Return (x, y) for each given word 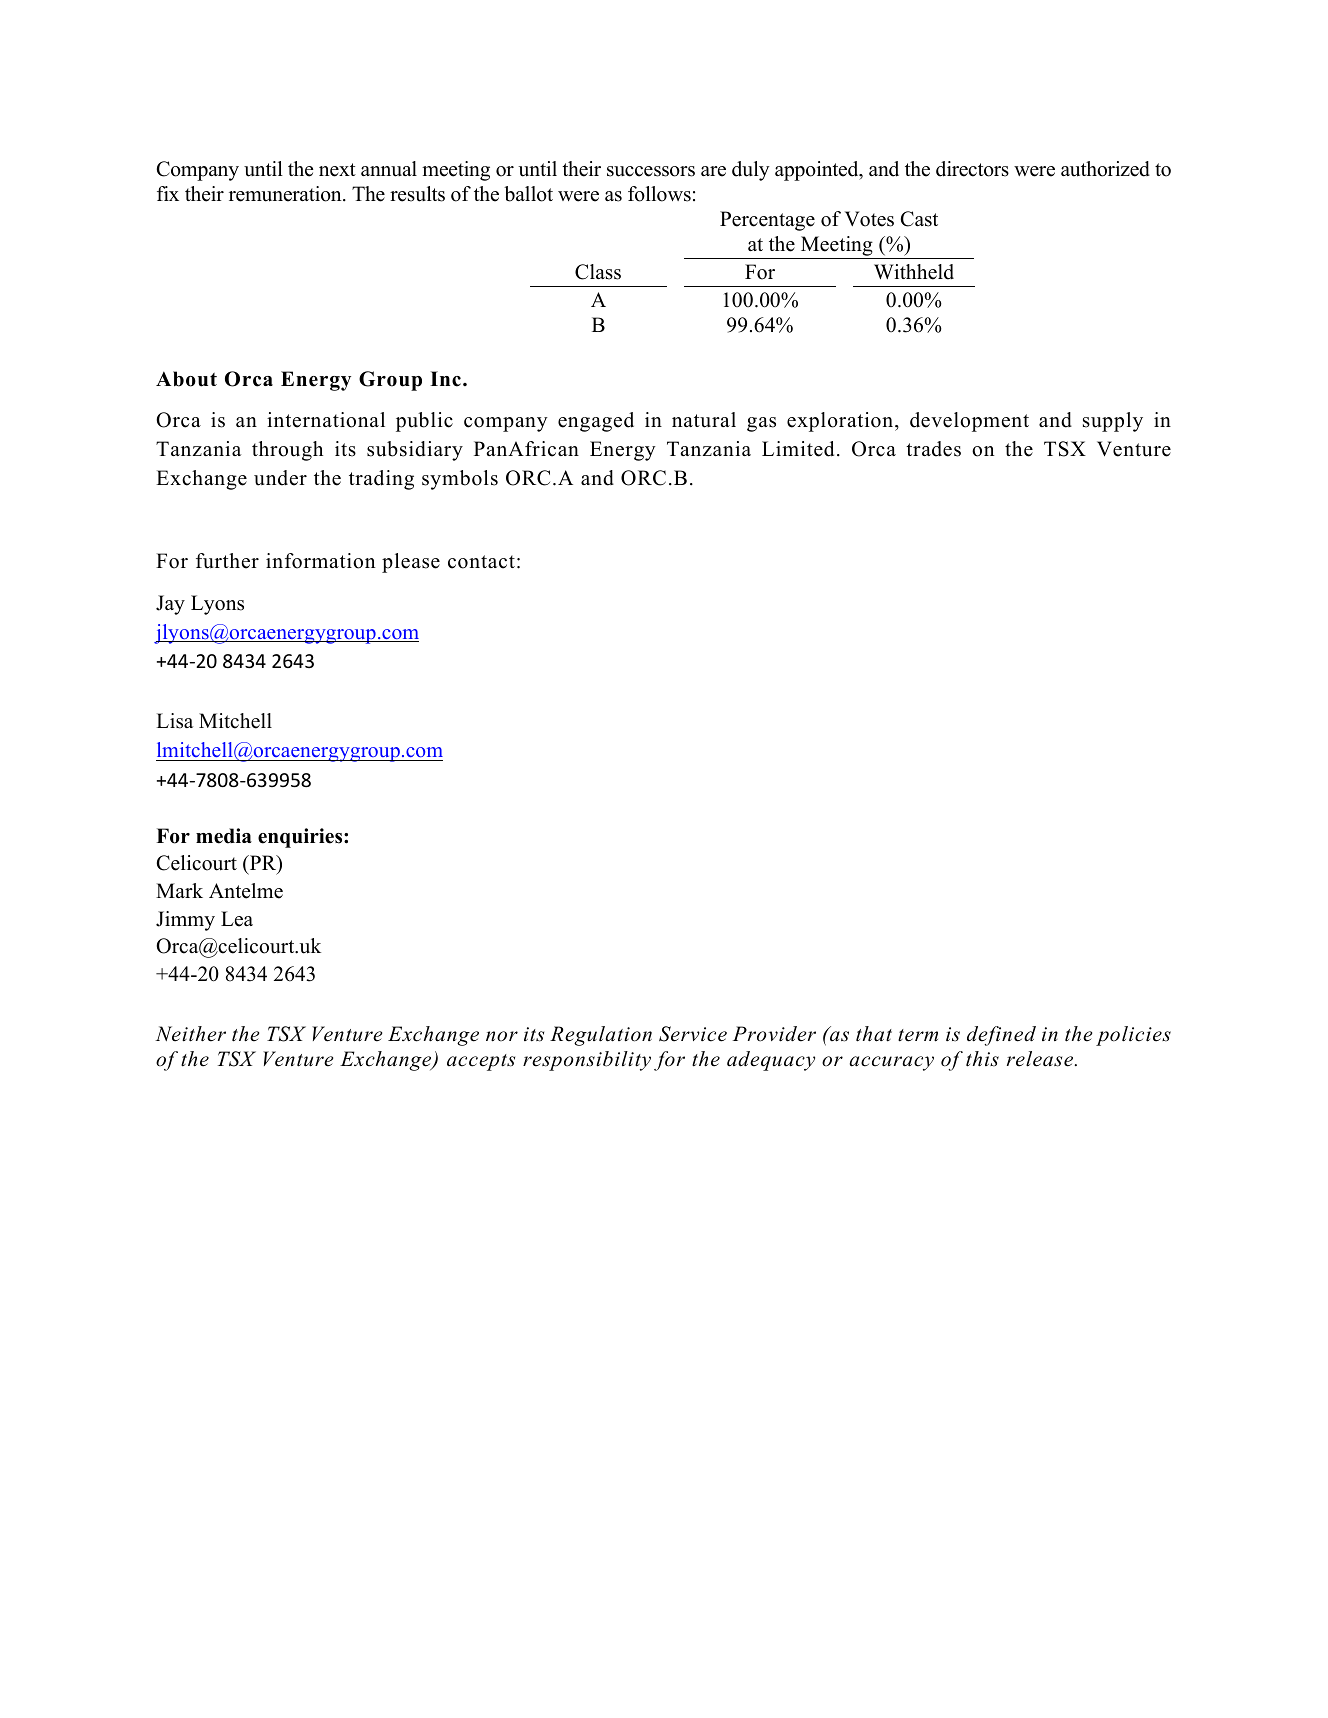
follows (659, 194)
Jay (170, 605)
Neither (190, 1034)
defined (1001, 1036)
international (326, 420)
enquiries (301, 838)
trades (933, 449)
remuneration (286, 194)
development (969, 422)
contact (481, 562)
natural (704, 420)
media (224, 836)
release (1041, 1059)
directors (972, 169)
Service (693, 1034)
